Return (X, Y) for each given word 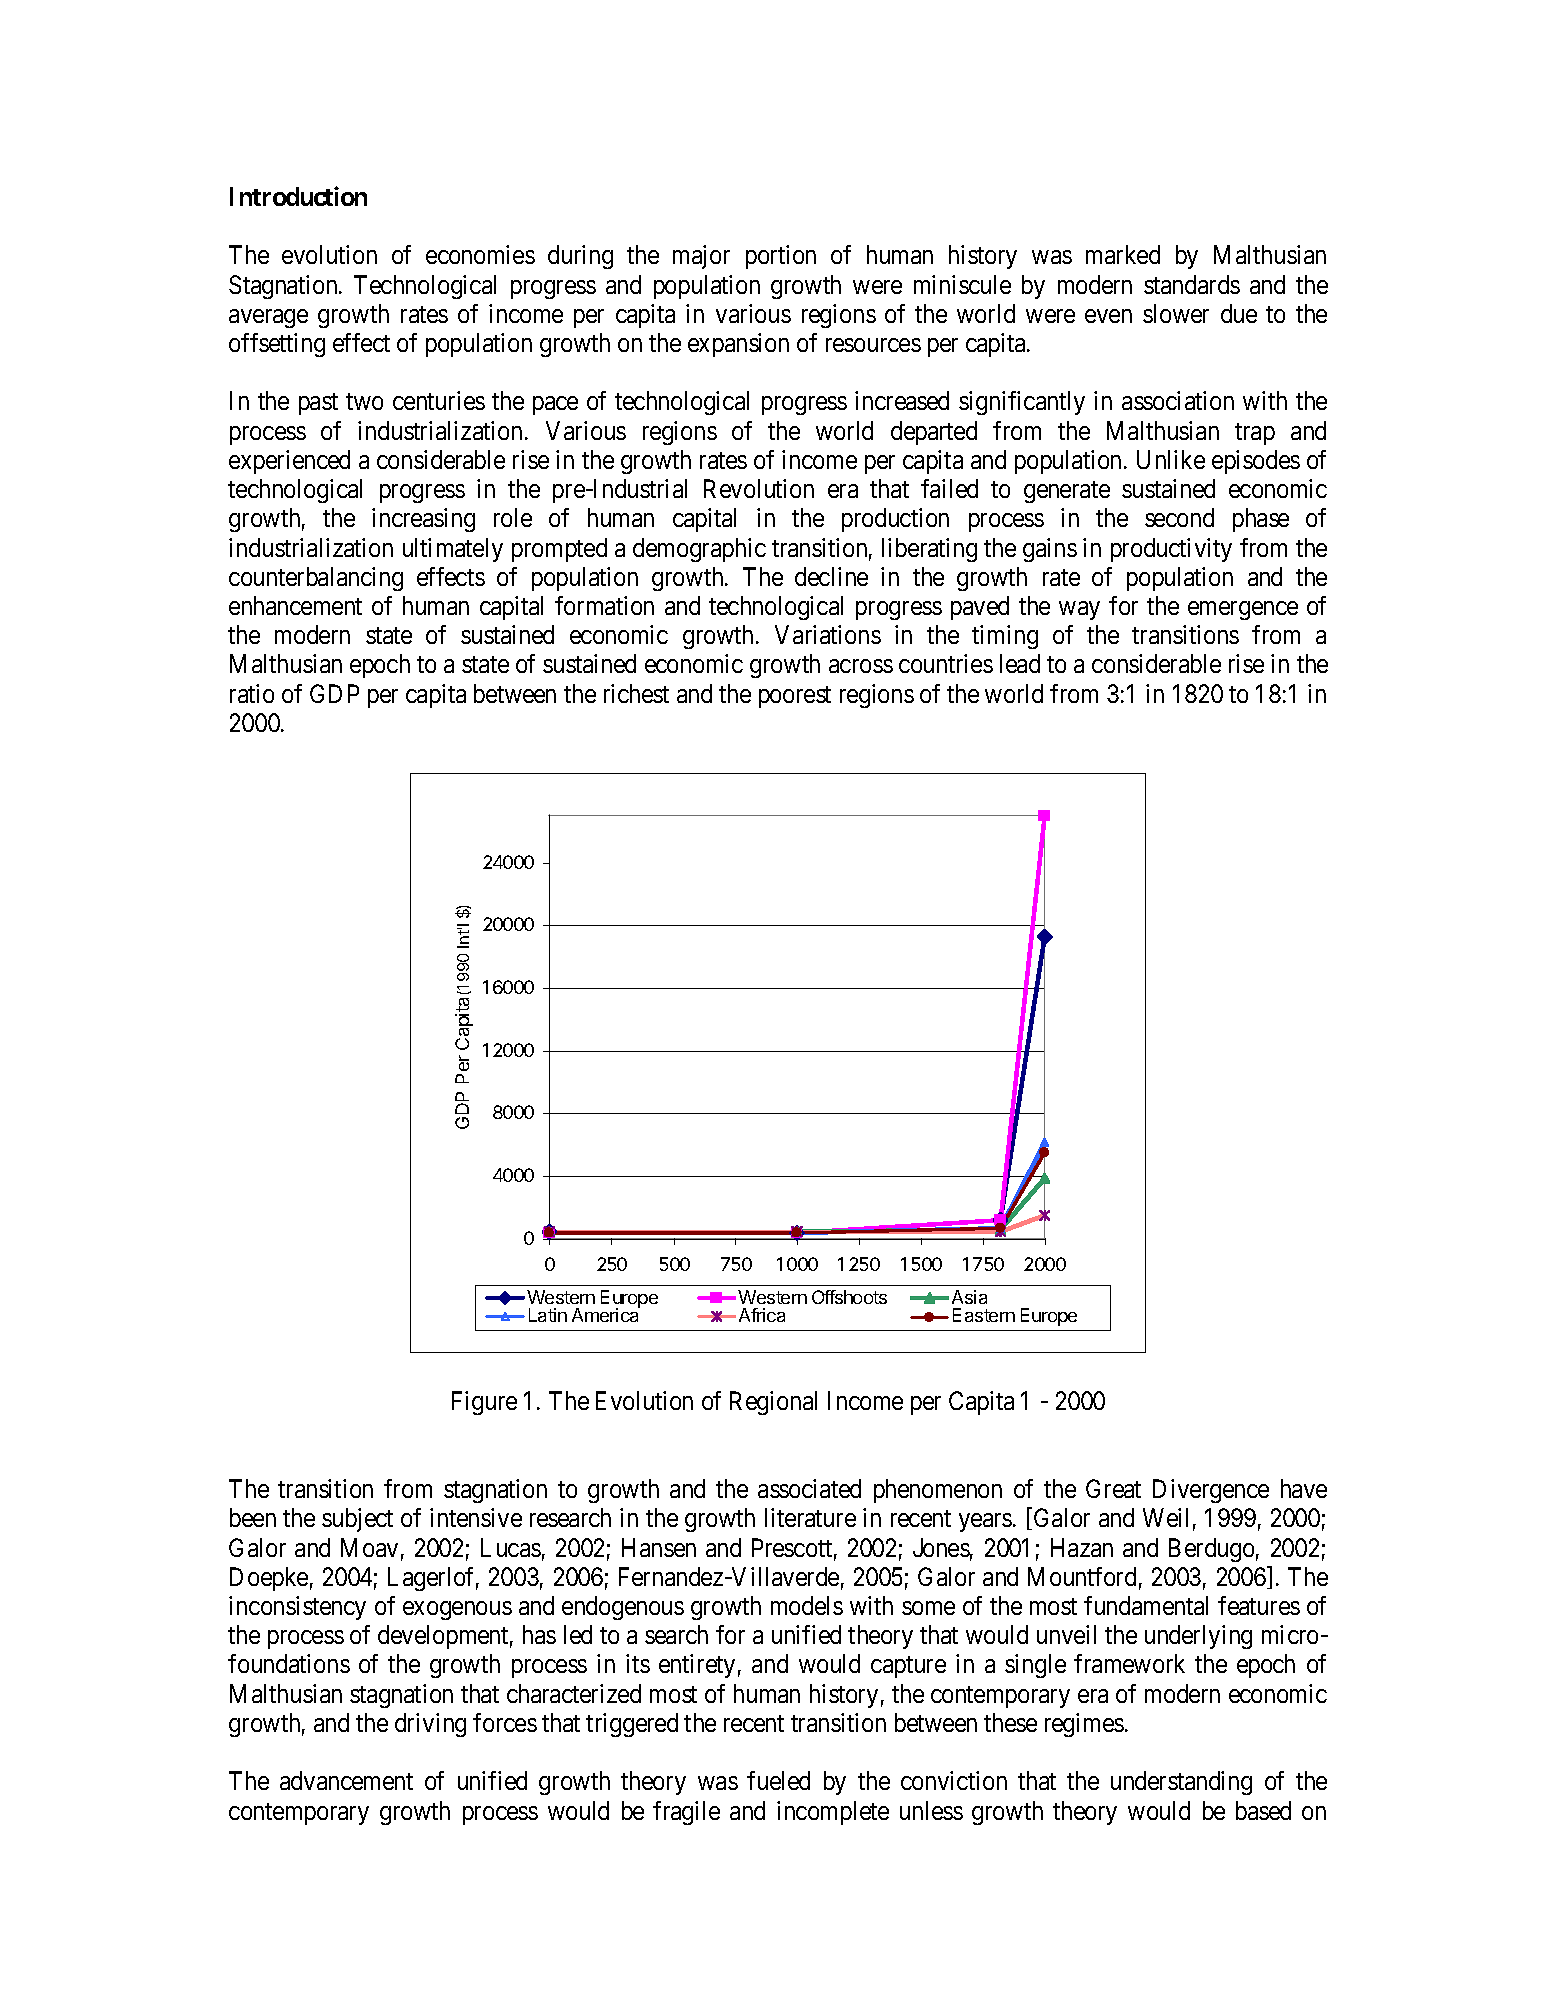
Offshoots (849, 1297)
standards (1192, 284)
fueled (778, 1780)
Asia (969, 1297)
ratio (252, 693)
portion (781, 257)
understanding (1181, 1783)
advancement (346, 1780)
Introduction (298, 196)
